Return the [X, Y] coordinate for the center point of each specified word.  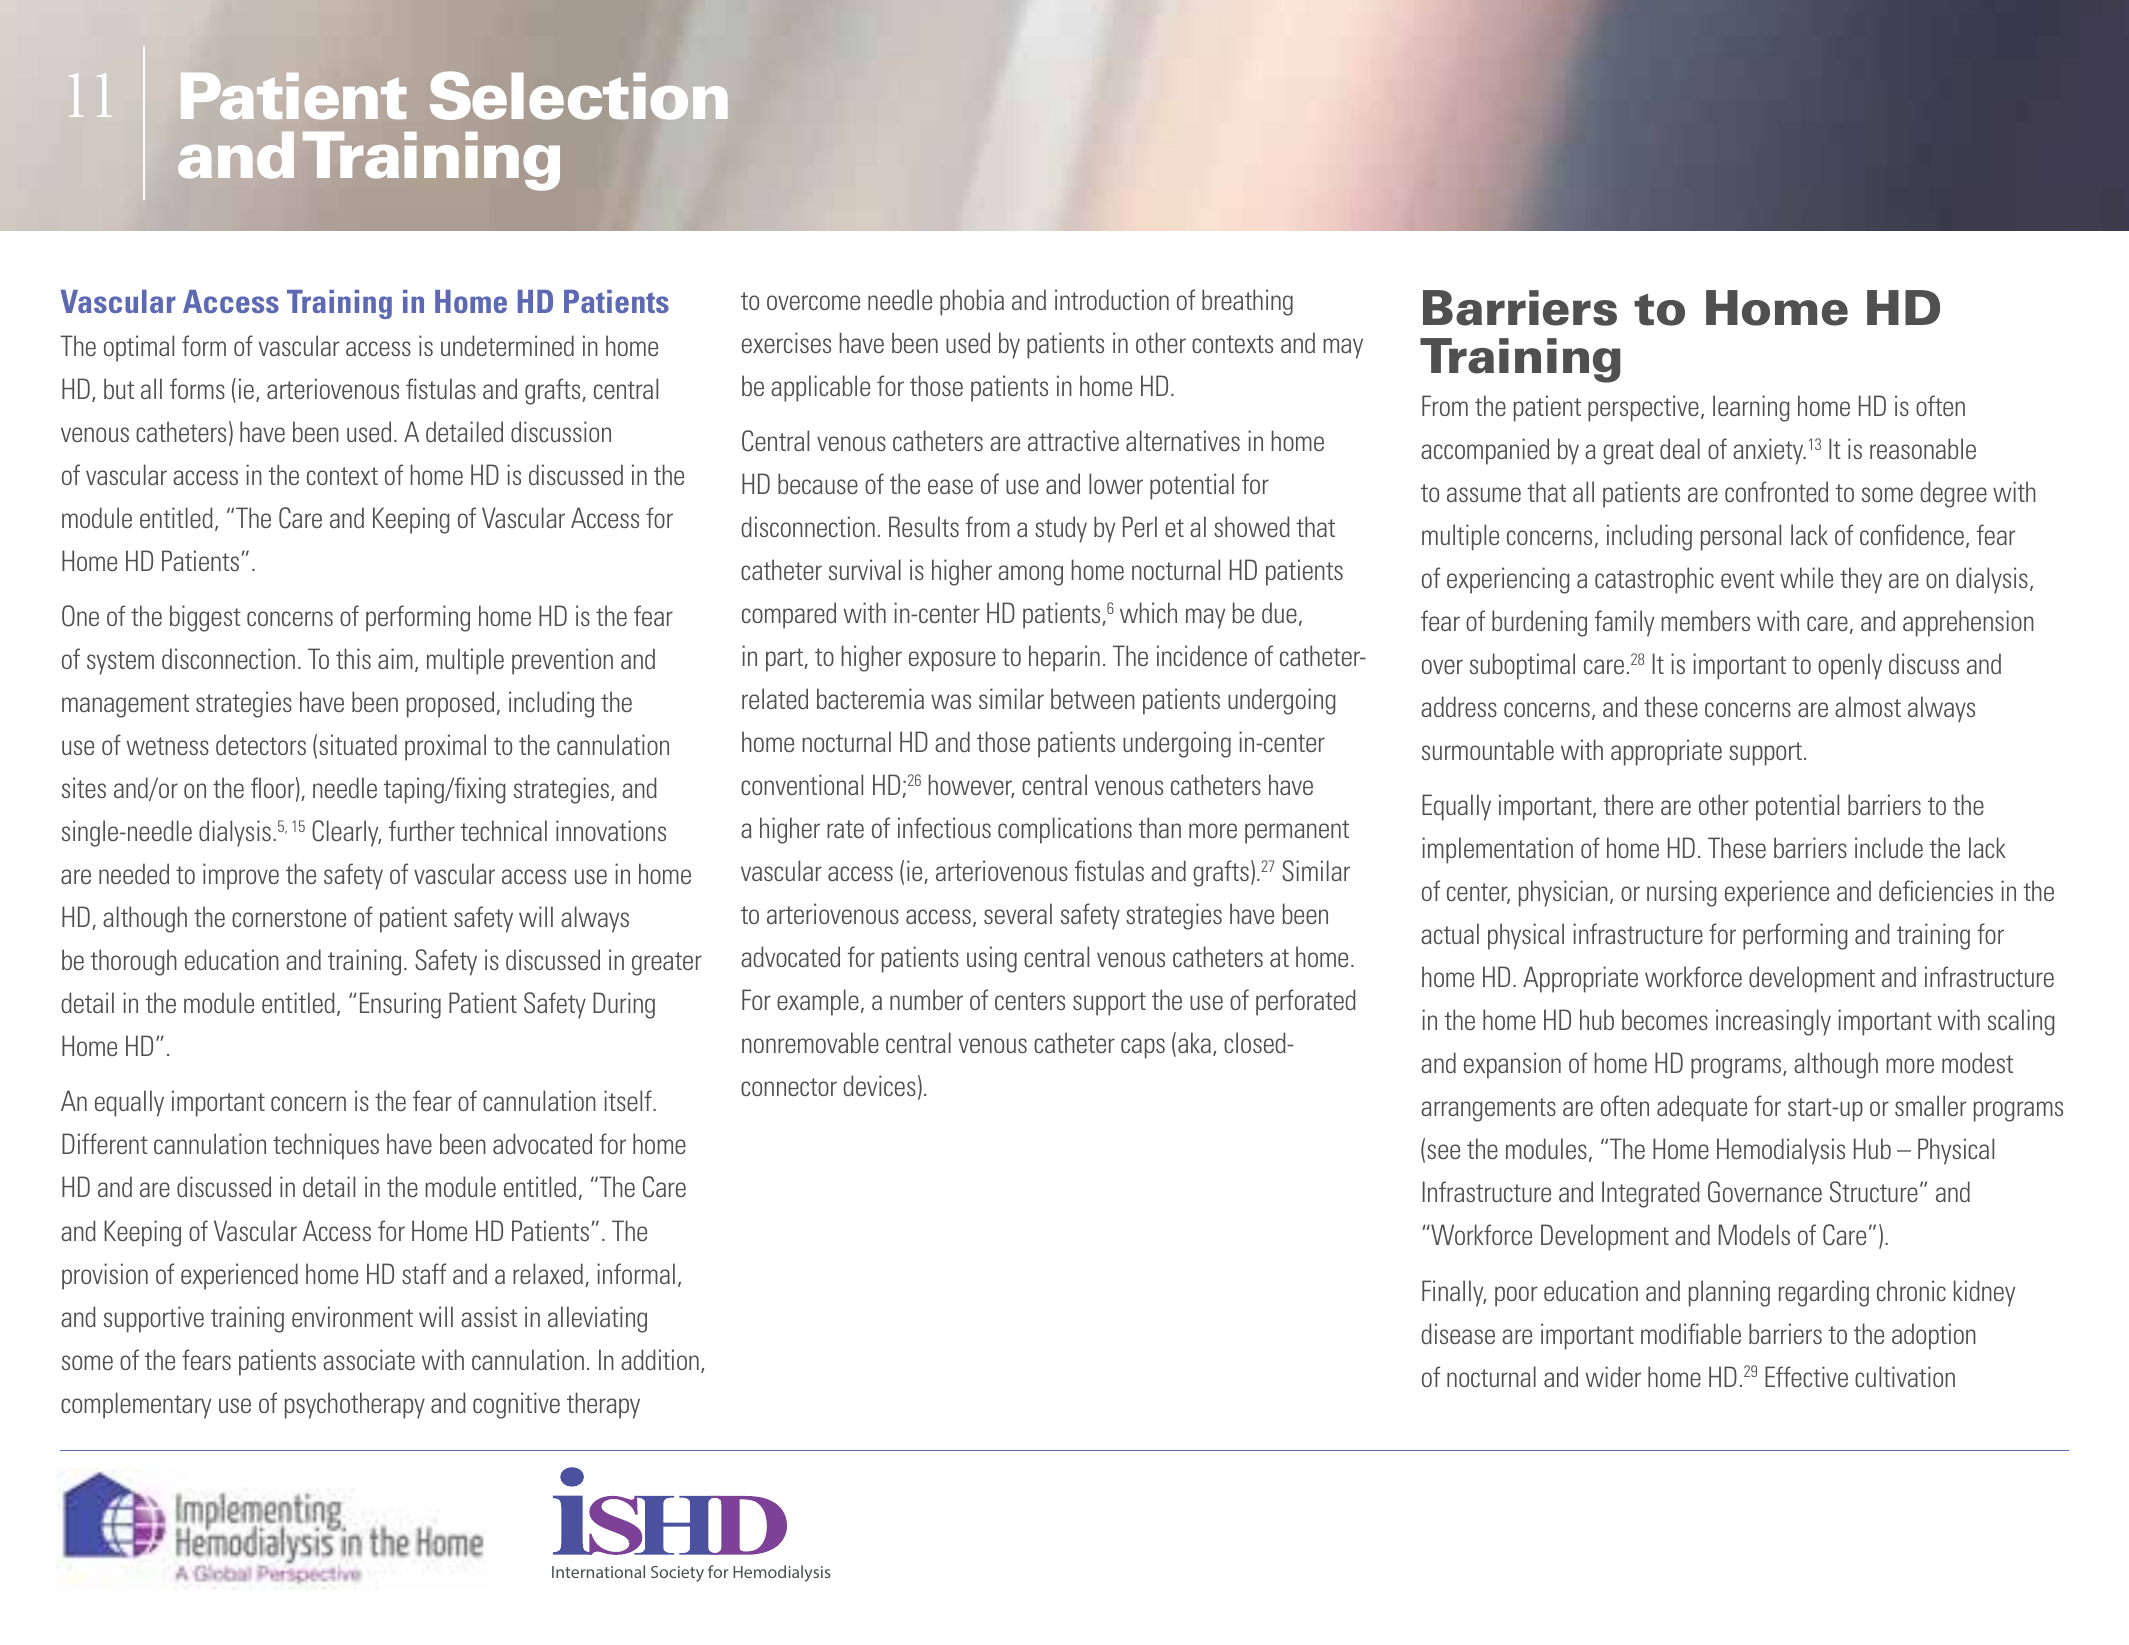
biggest [205, 618]
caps [1143, 1048]
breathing [1247, 302]
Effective [1806, 1376]
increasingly [1773, 1022]
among [1030, 575]
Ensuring [400, 1005]
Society [677, 1574]
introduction [1112, 299]
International [598, 1571]
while [1806, 577]
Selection [579, 95]
